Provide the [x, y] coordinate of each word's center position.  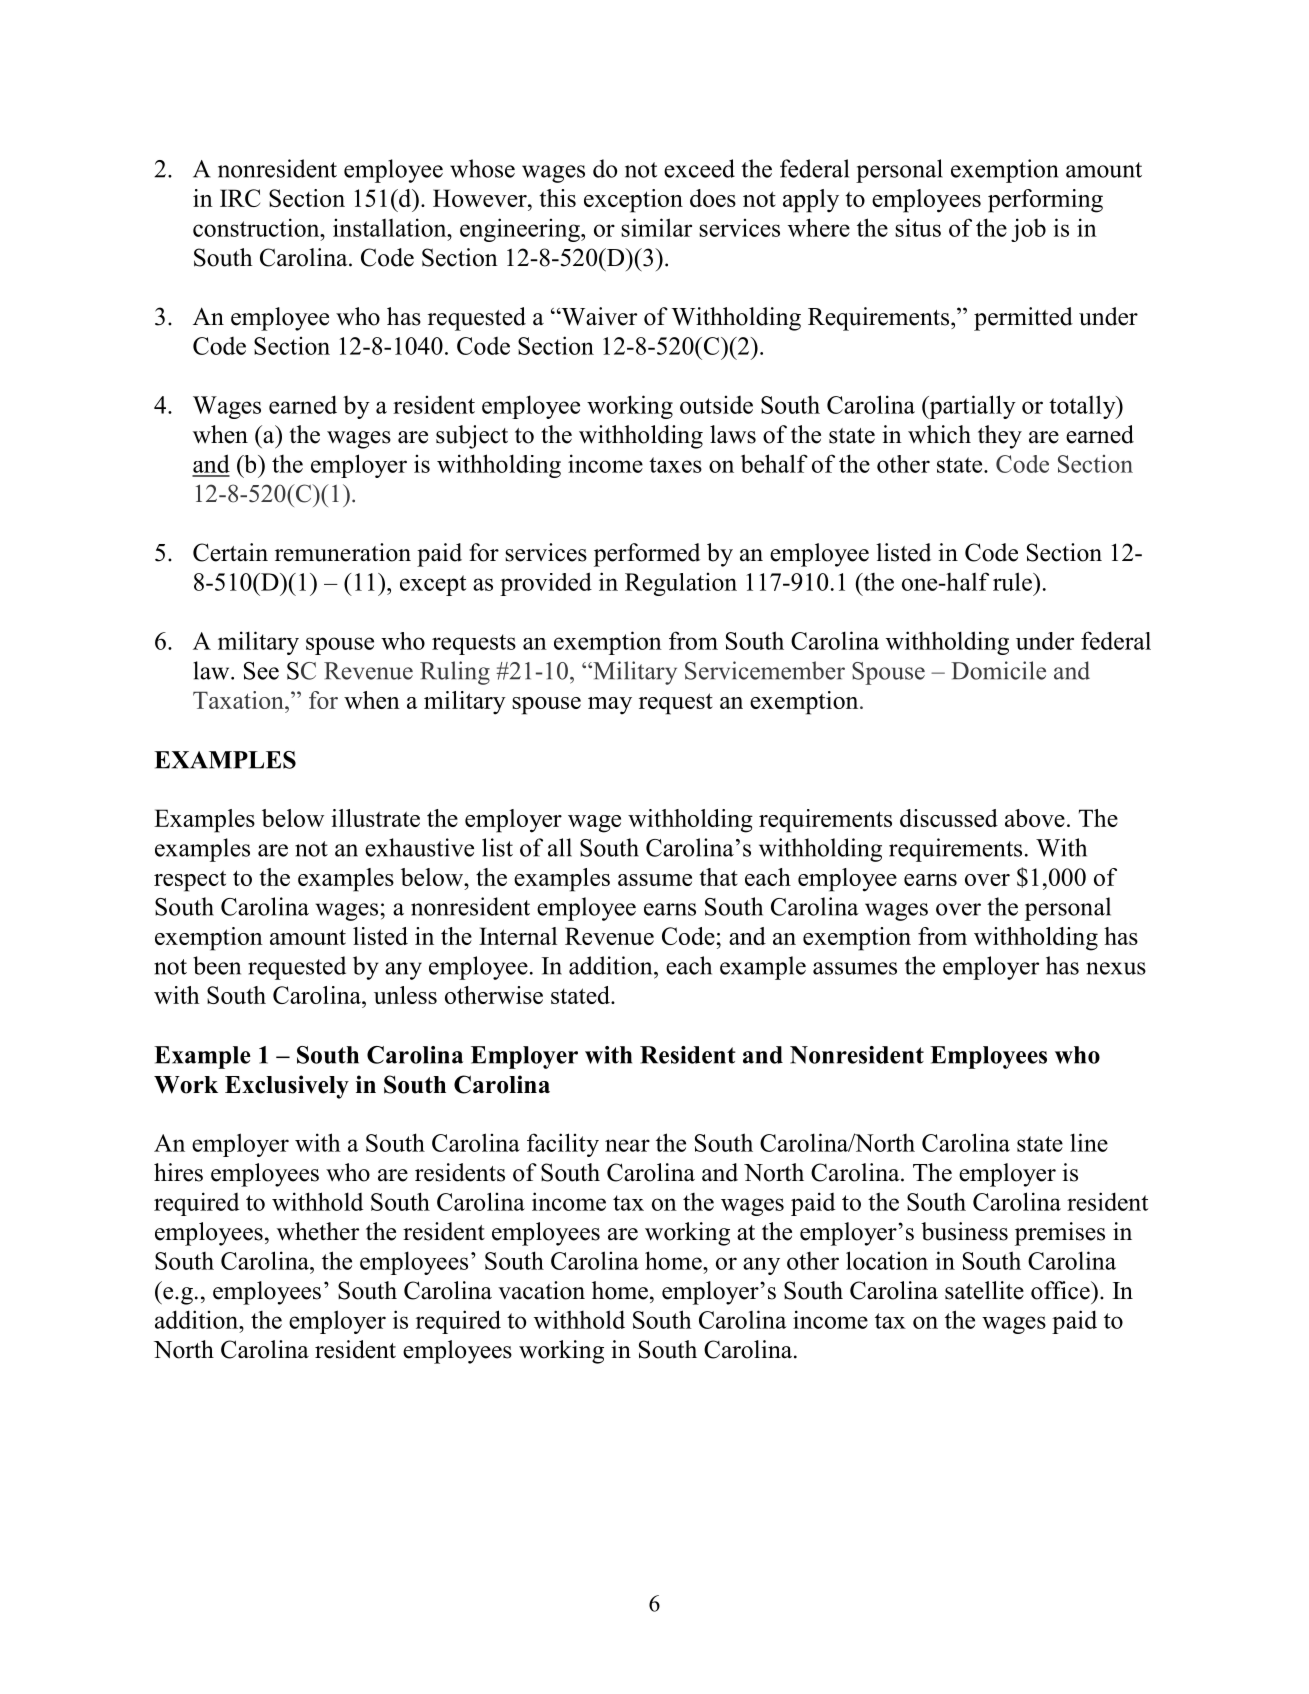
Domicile [998, 670]
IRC [240, 198]
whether [318, 1231]
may [610, 706]
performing [1045, 201]
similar [656, 227]
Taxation [239, 700]
